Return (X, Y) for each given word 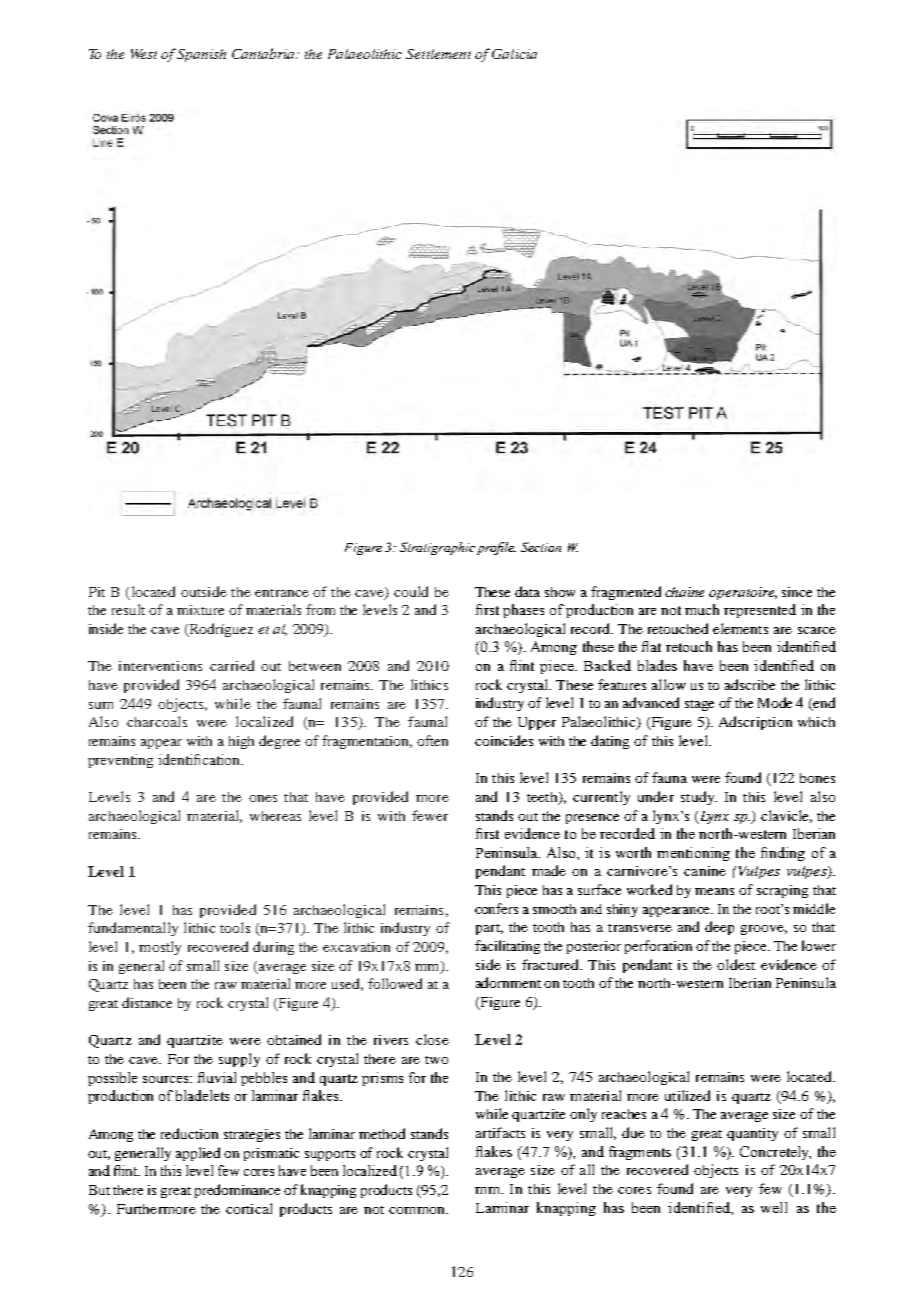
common (418, 1210)
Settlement (438, 54)
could (411, 591)
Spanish (201, 55)
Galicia (514, 54)
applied (198, 1154)
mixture (200, 610)
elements (740, 628)
